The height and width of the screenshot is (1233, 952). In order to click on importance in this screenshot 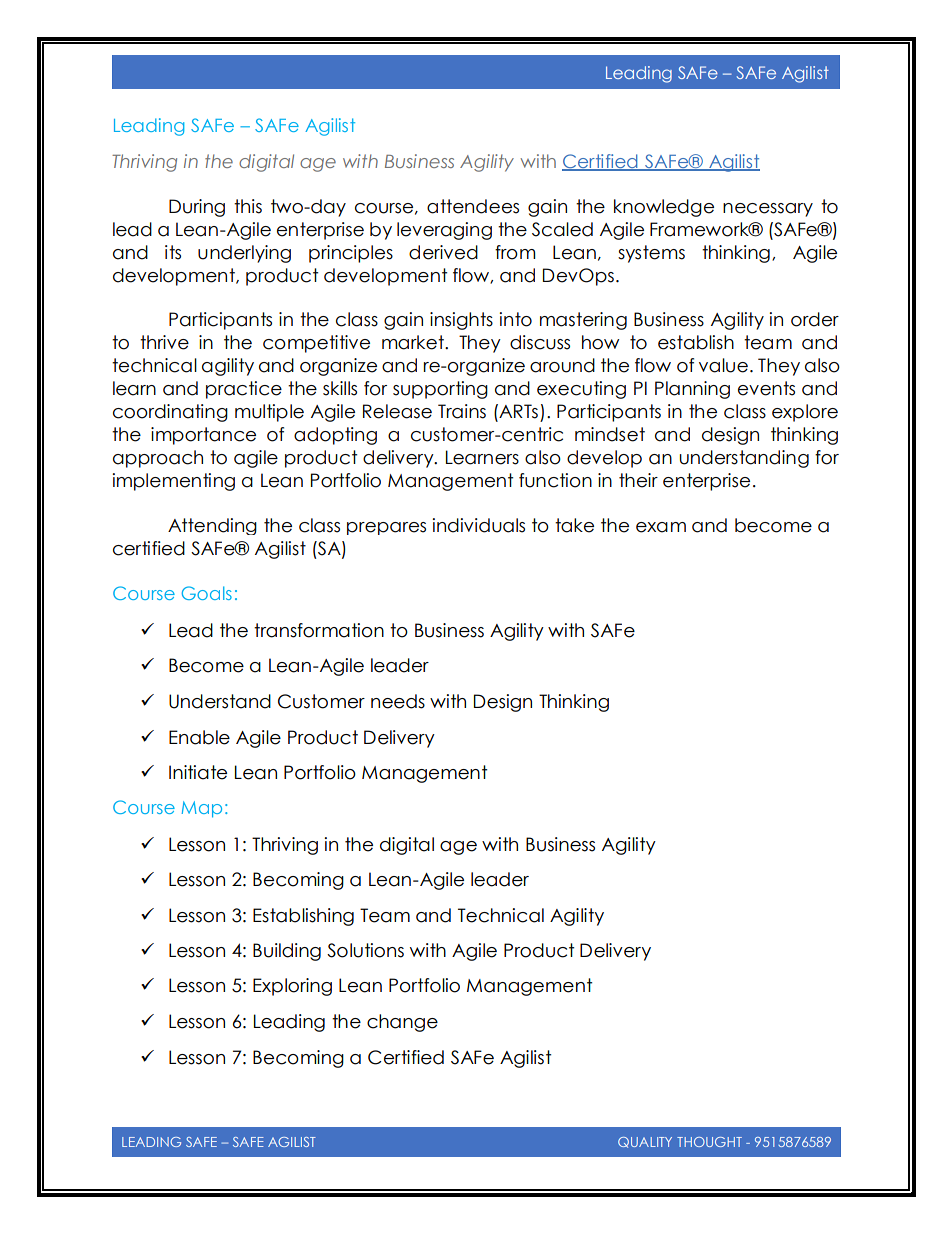, I will do `click(203, 436)`.
